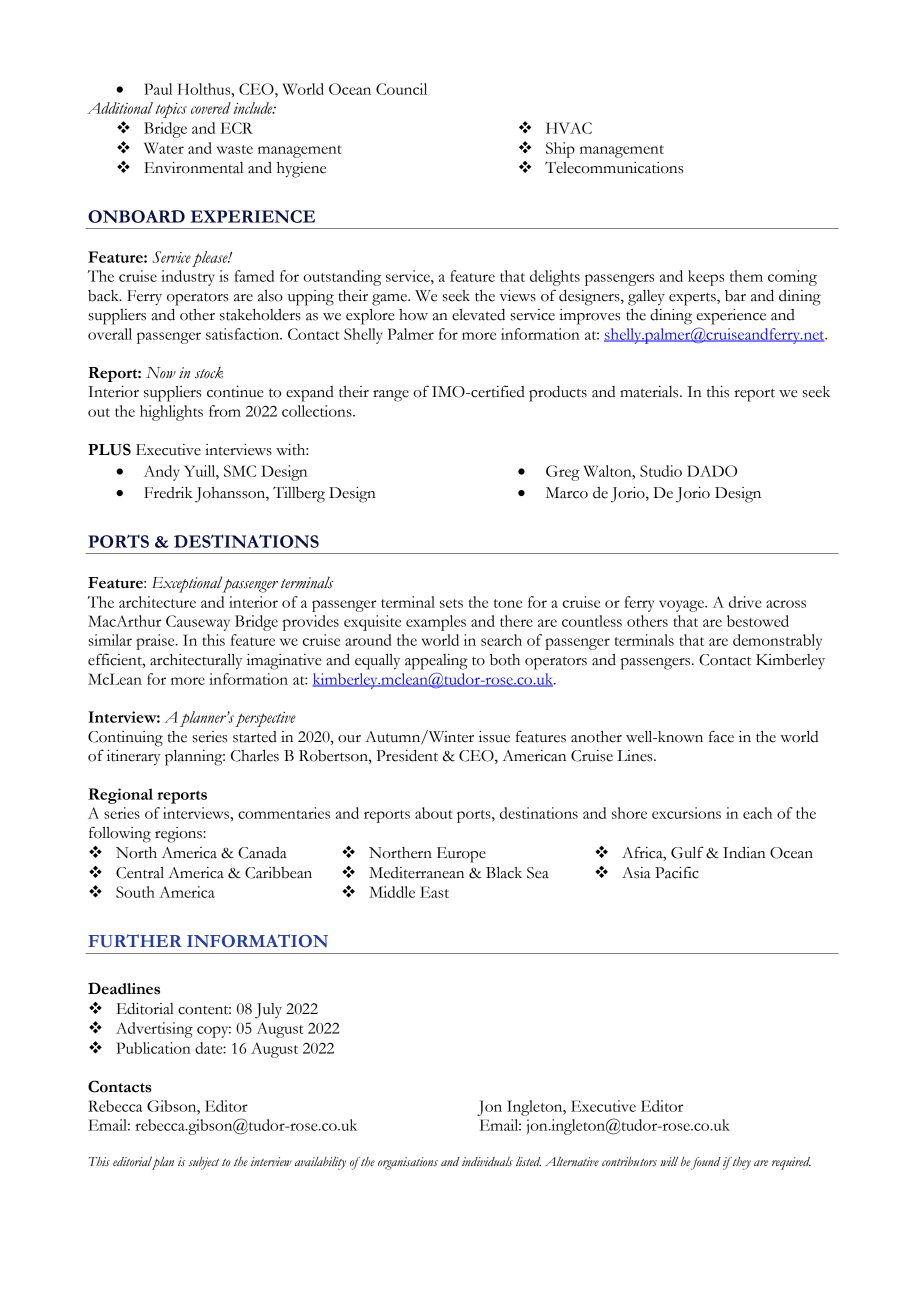 The height and width of the page is (1308, 924). Describe the element at coordinates (434, 813) in the page. I see `about` at that location.
